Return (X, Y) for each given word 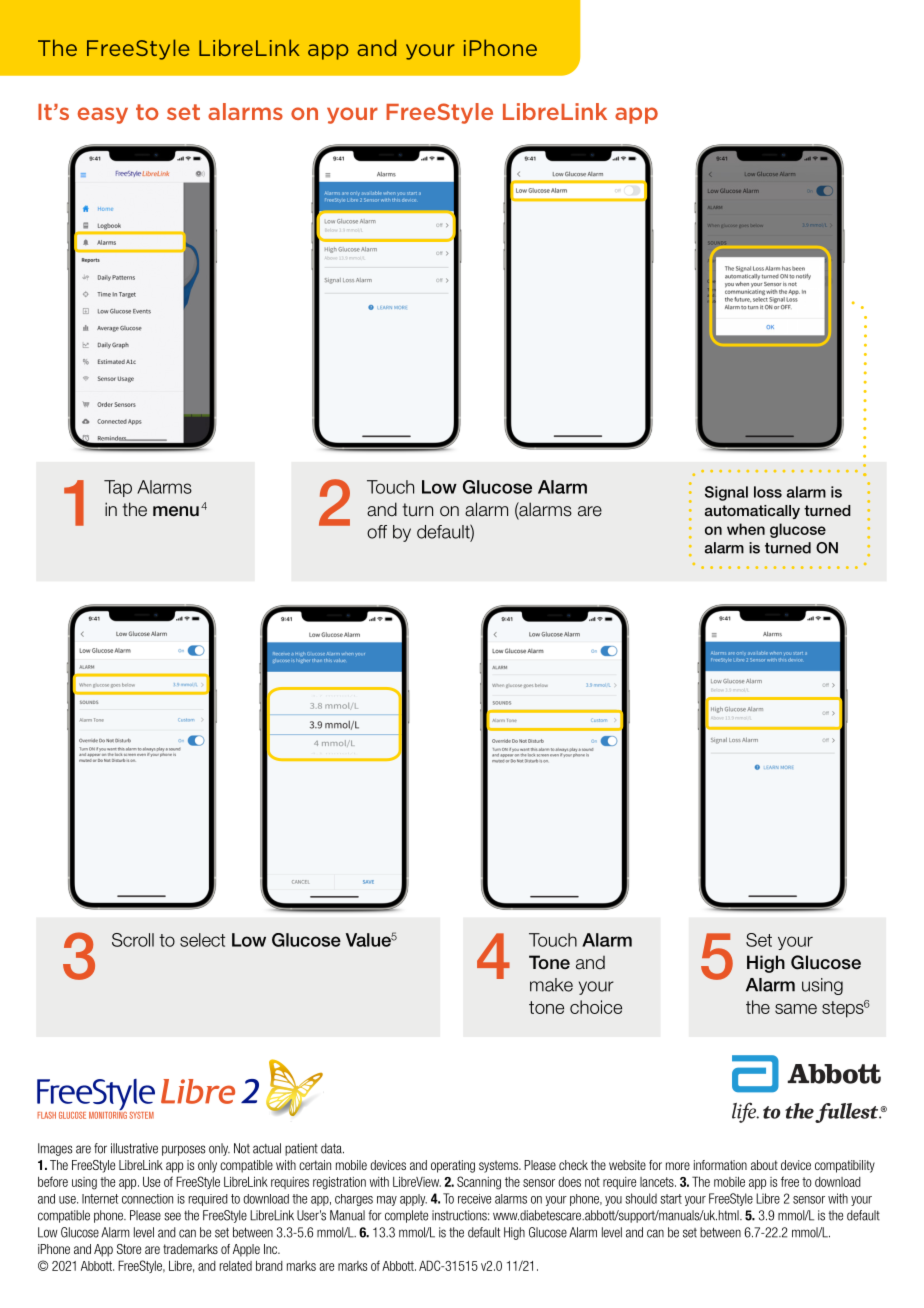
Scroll (133, 940)
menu (176, 511)
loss (768, 492)
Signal (726, 493)
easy (103, 115)
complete (406, 1216)
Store (129, 1249)
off (377, 532)
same (796, 1009)
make (551, 985)
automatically (752, 512)
